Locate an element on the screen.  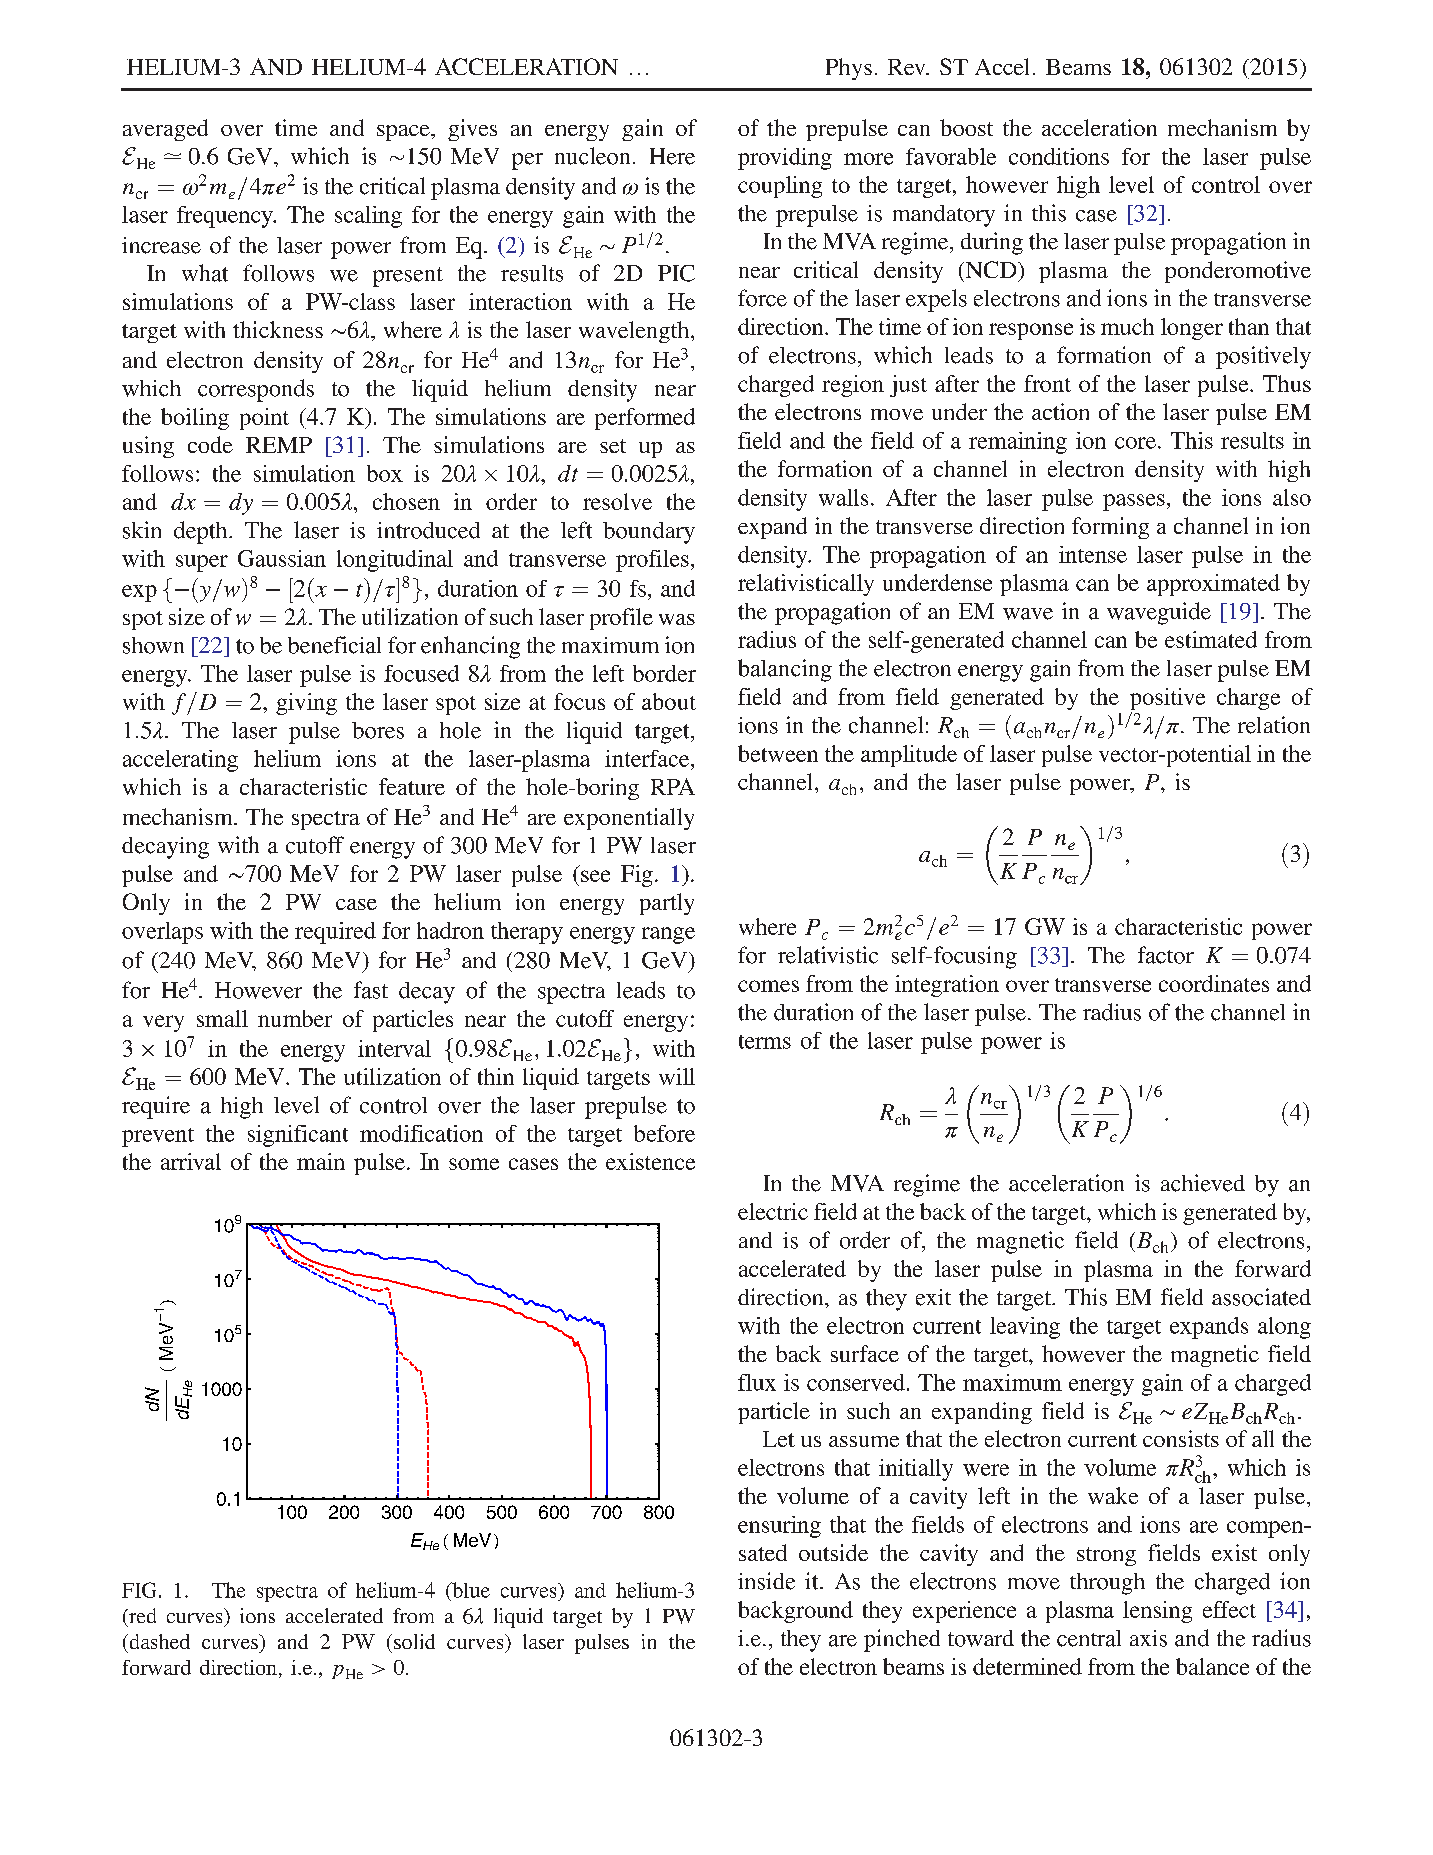
providing is located at coordinates (785, 159).
